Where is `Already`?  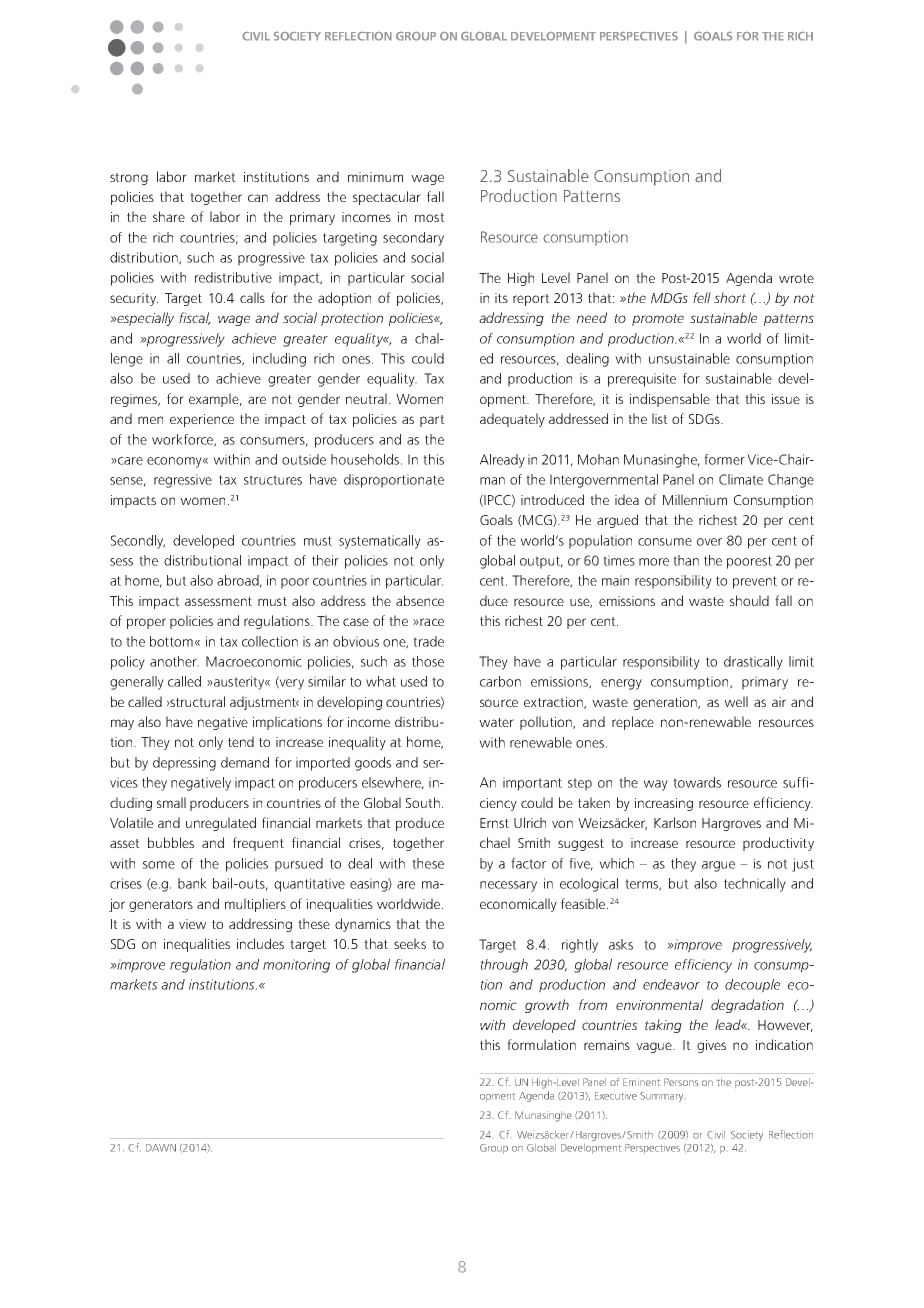 Already is located at coordinates (502, 461).
